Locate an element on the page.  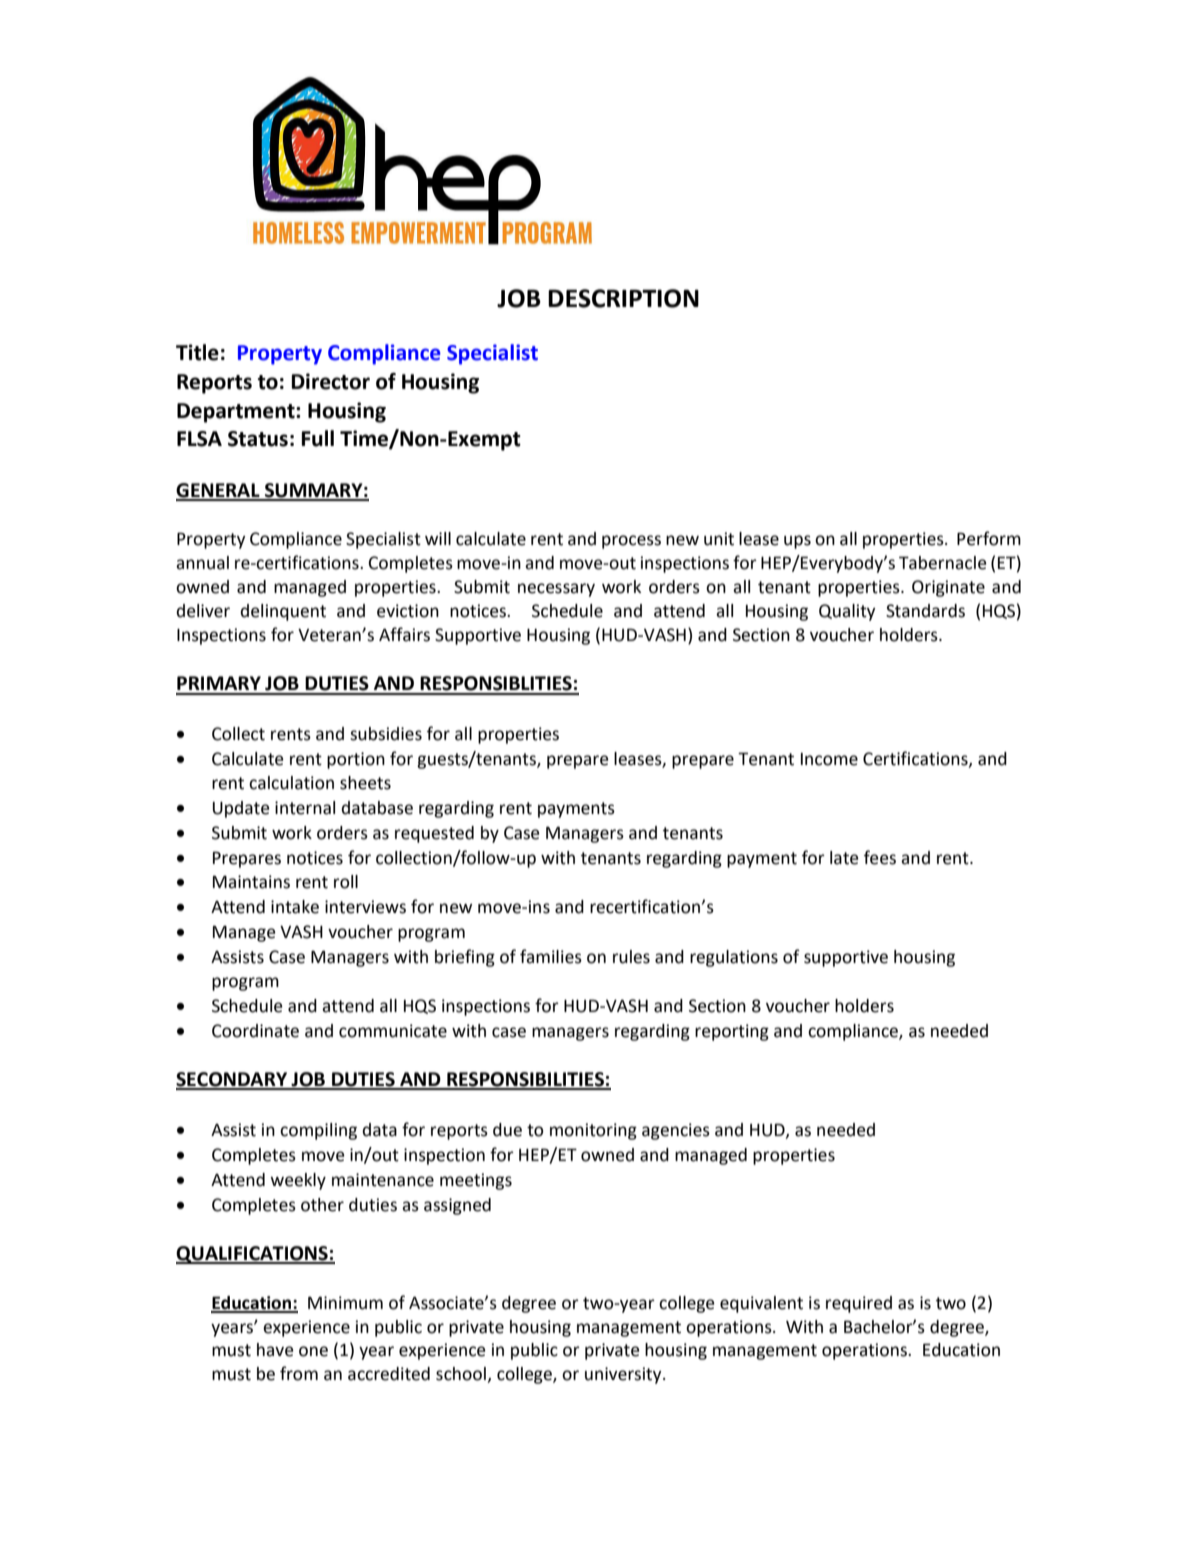
fees is located at coordinates (880, 857).
